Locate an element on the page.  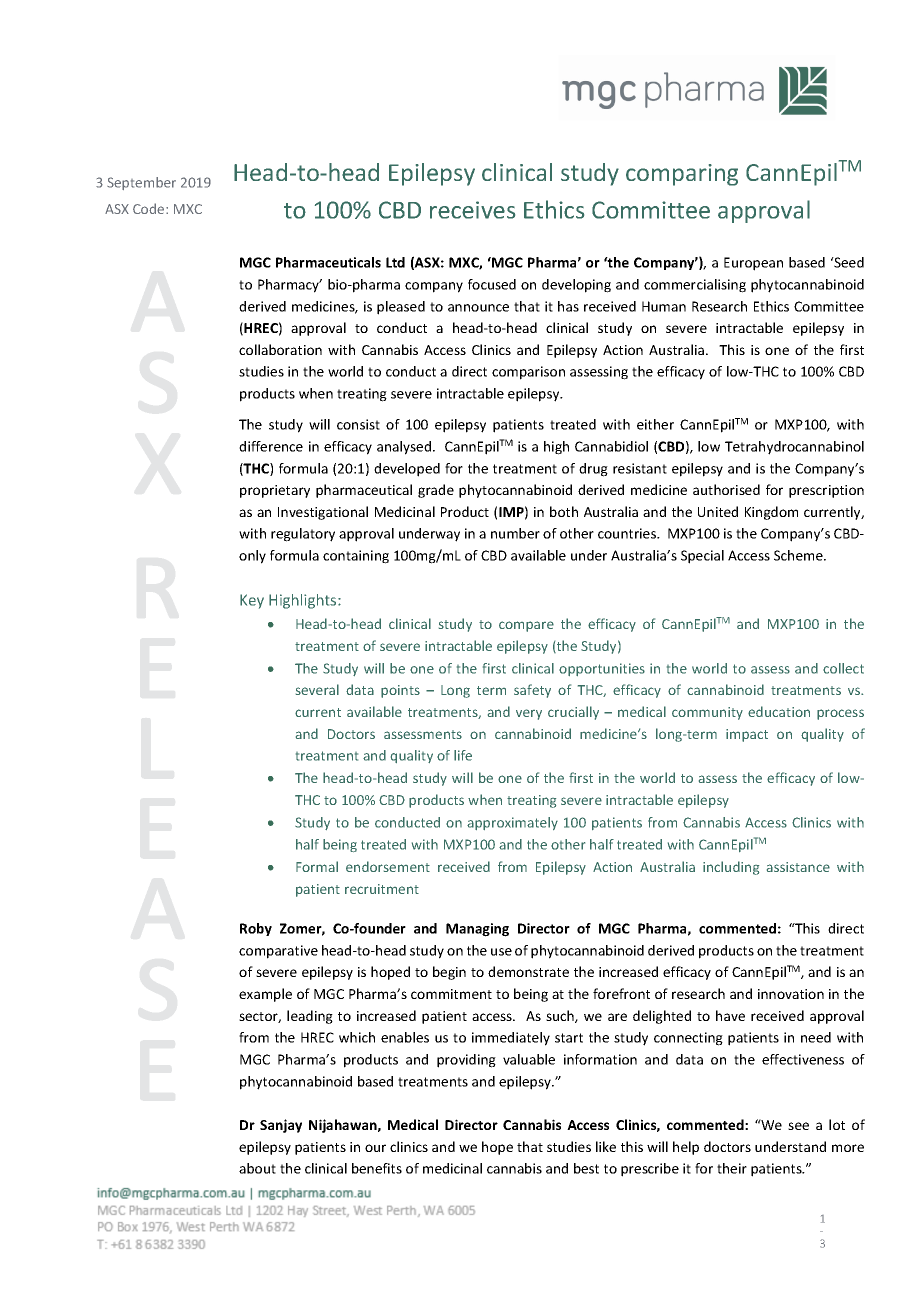
receives is located at coordinates (472, 210).
